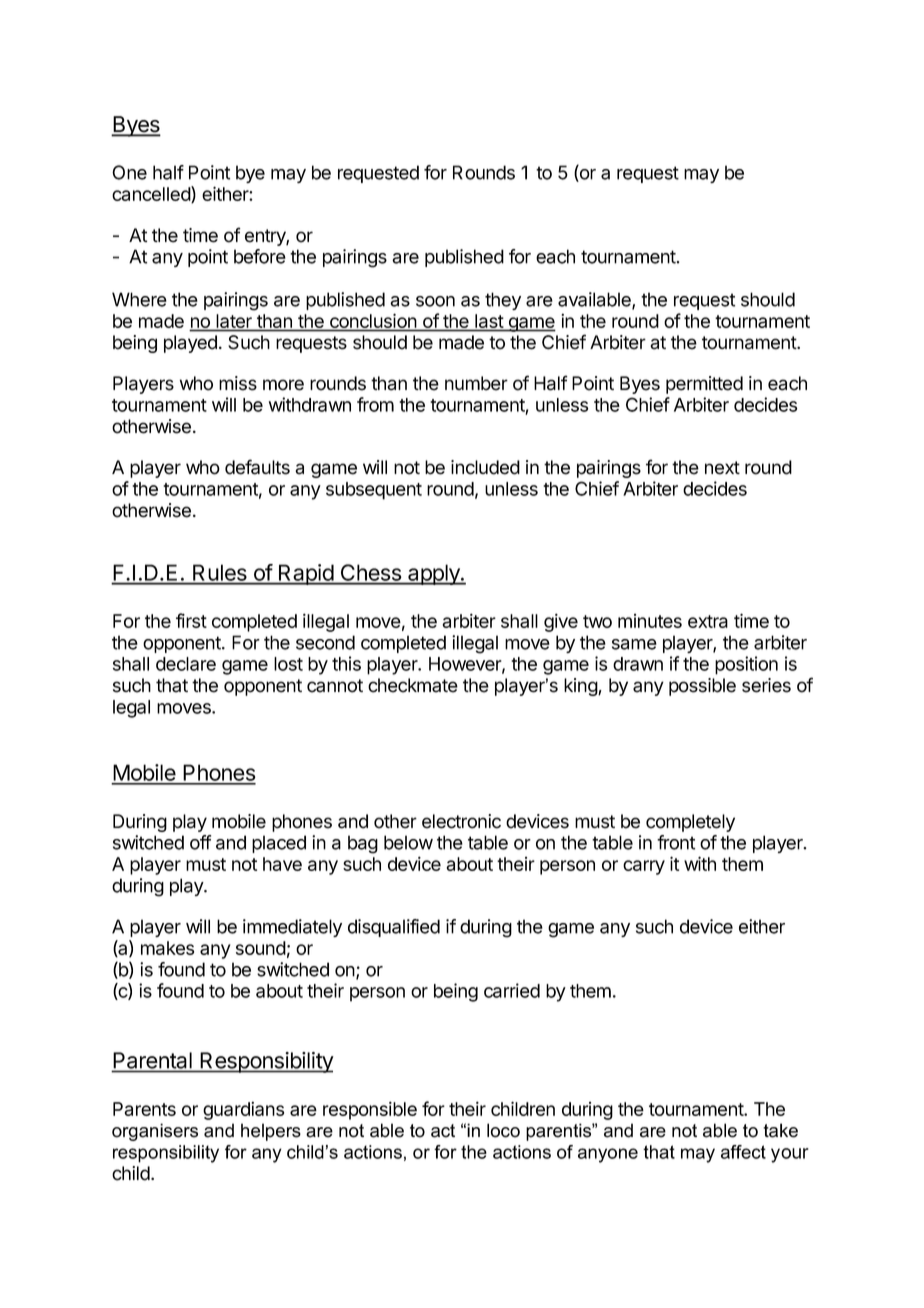 The width and height of the screenshot is (924, 1308). I want to click on loco, so click(503, 1130).
